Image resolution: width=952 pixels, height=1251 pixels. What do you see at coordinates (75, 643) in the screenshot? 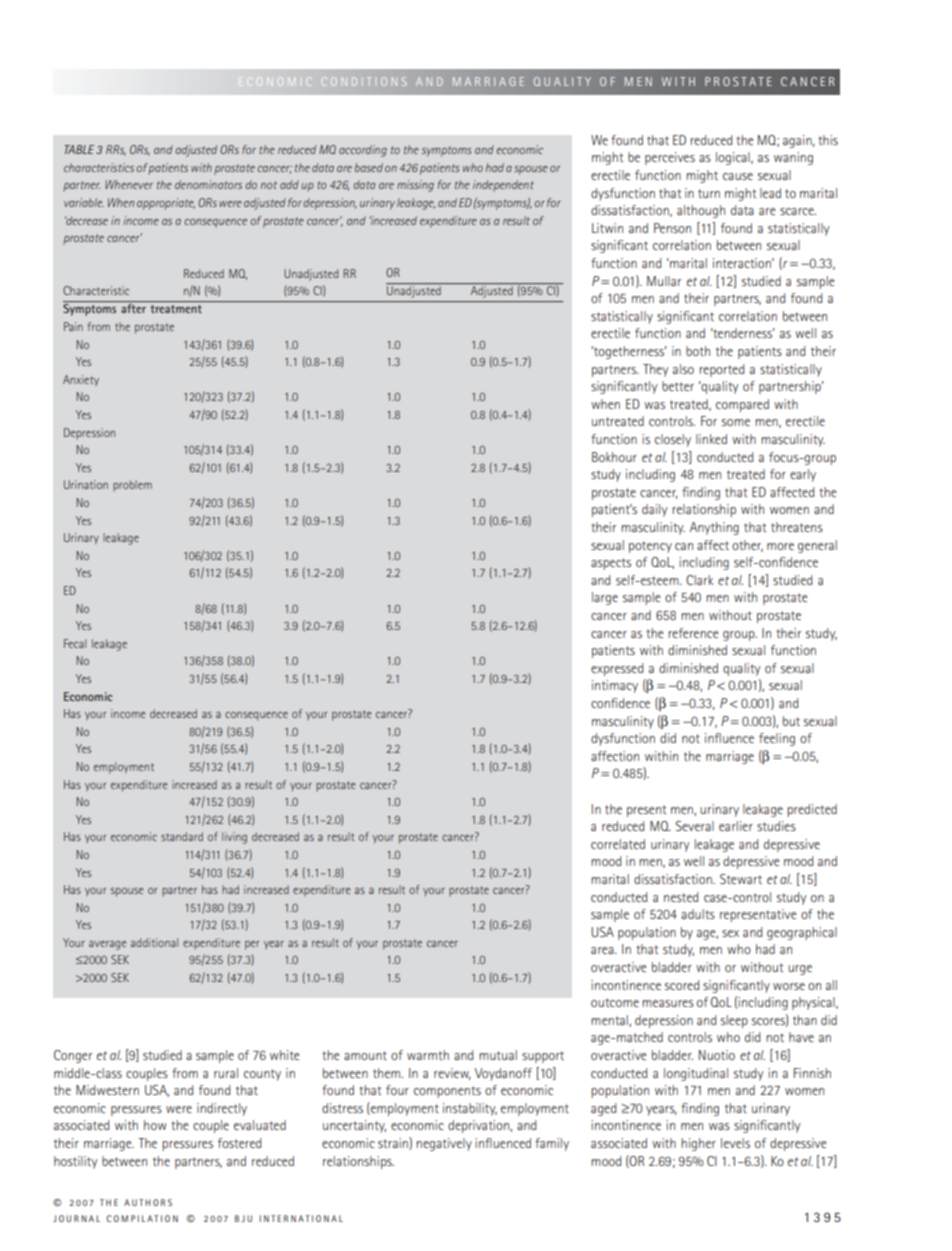
I see `Fecal` at bounding box center [75, 643].
